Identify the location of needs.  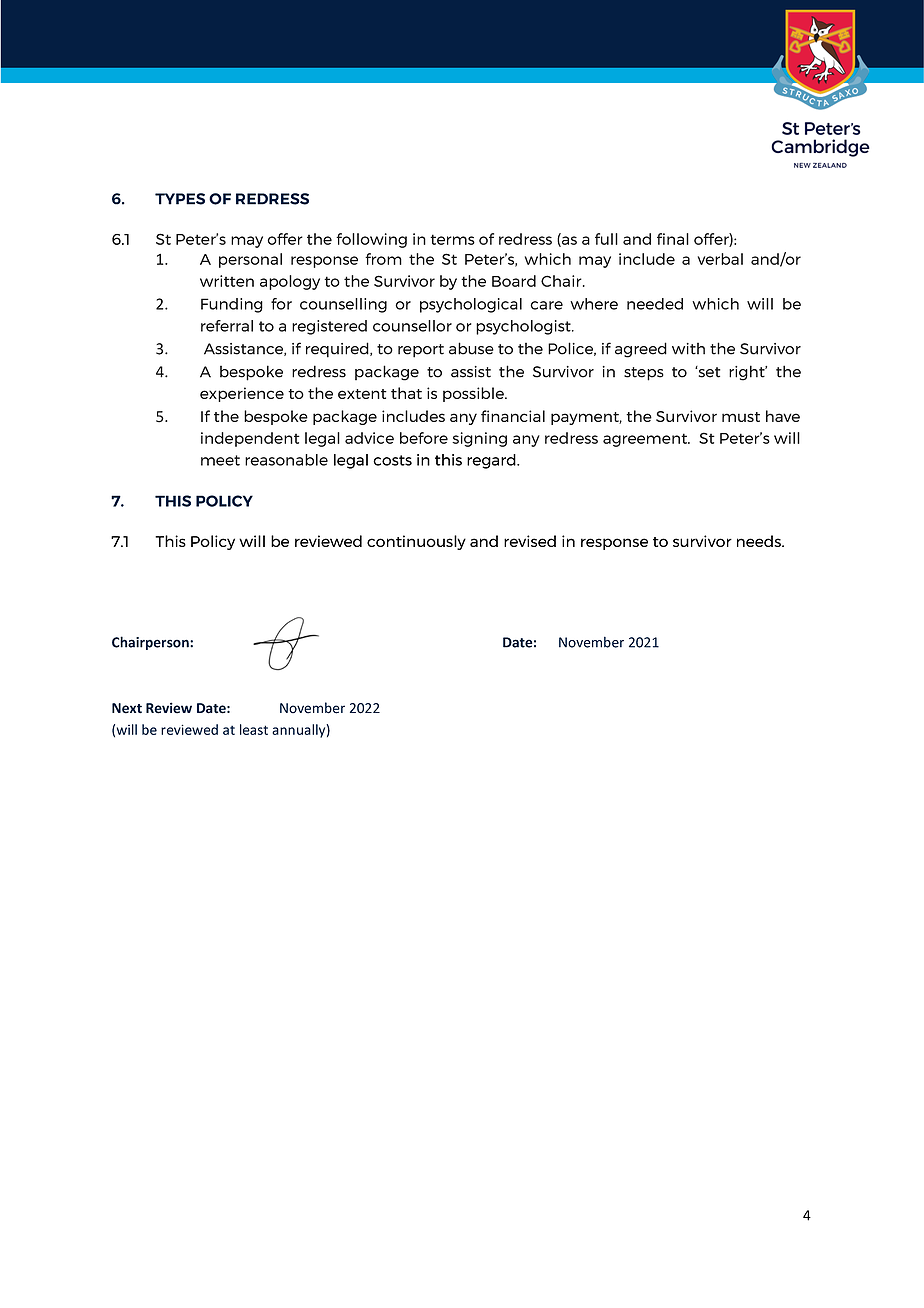
(760, 541).
